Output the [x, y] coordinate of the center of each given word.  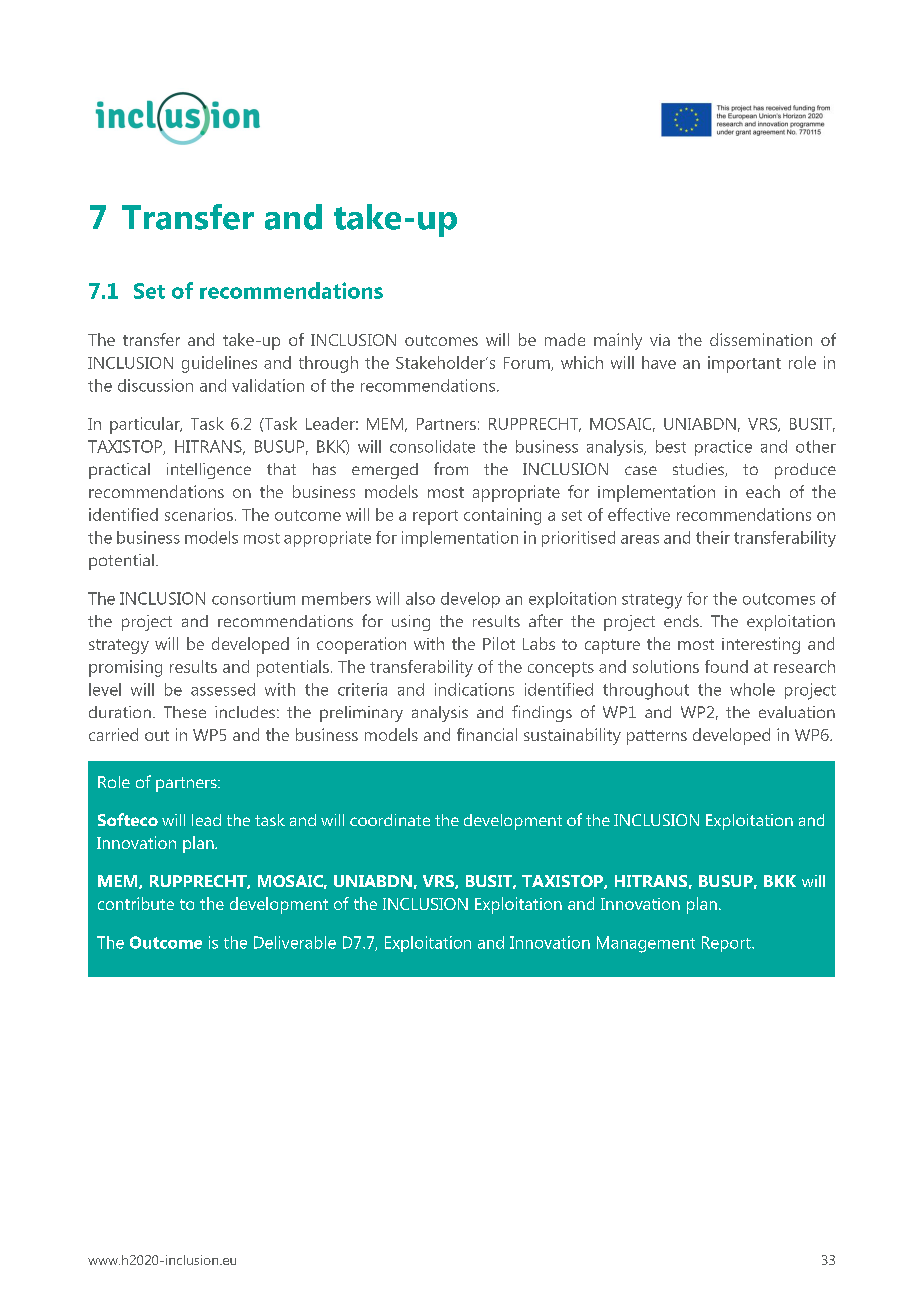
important [744, 364]
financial [487, 734]
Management [646, 944]
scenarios [199, 514]
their [713, 537]
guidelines [219, 364]
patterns [657, 737]
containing [502, 516]
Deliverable [295, 942]
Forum [528, 364]
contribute [136, 903]
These [185, 712]
